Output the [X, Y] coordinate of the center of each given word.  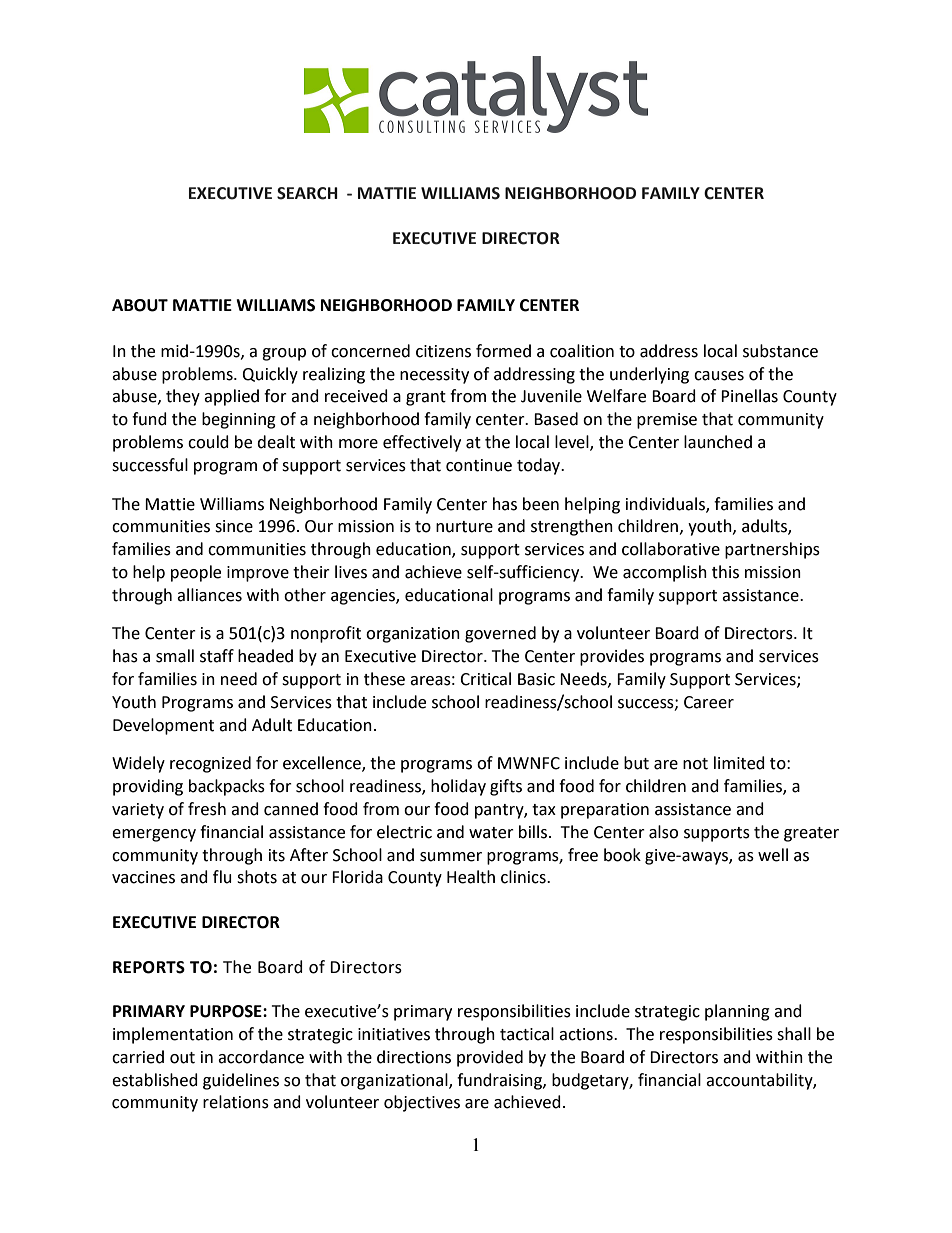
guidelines [241, 1081]
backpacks [227, 787]
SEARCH [307, 193]
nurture [464, 527]
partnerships [772, 550]
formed [503, 351]
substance [780, 351]
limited [739, 763]
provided [490, 1058]
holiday [458, 787]
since [234, 526]
